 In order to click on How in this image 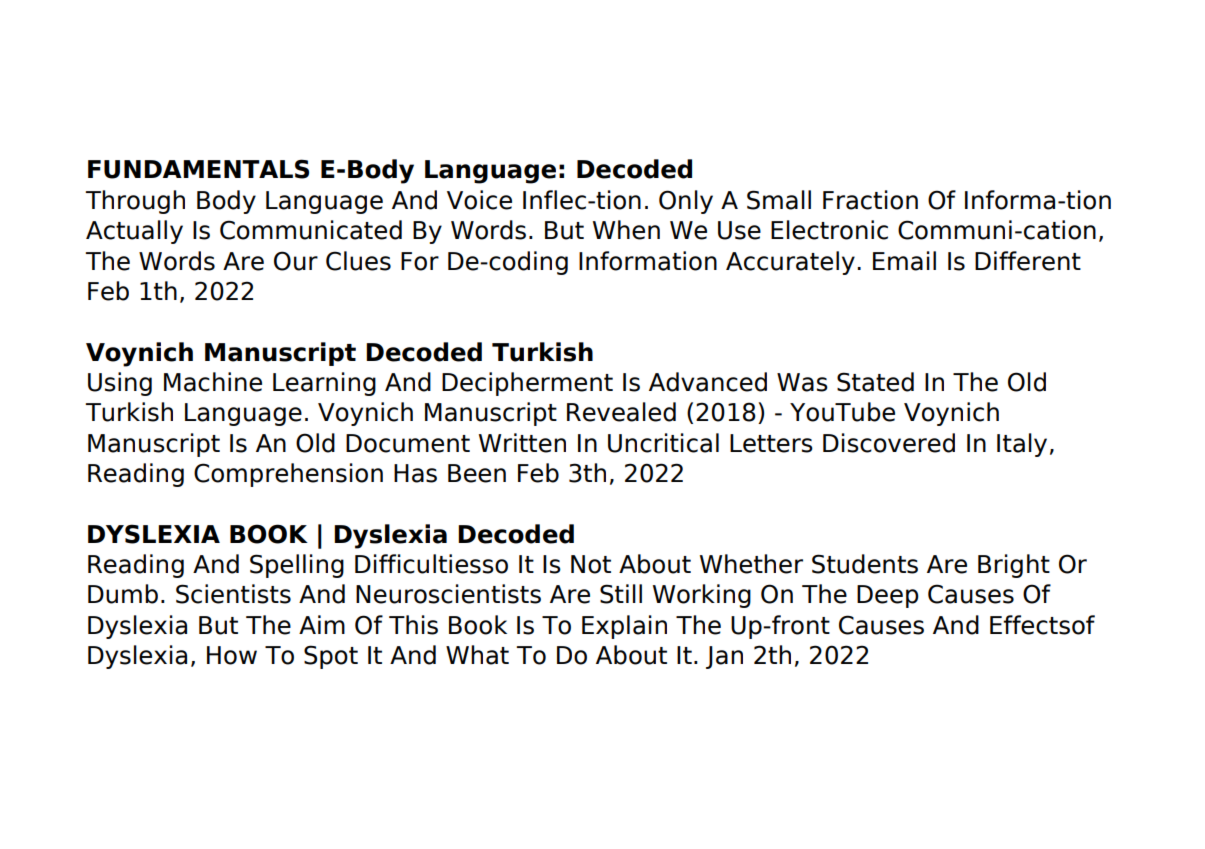, I will do `click(232, 655)`.
